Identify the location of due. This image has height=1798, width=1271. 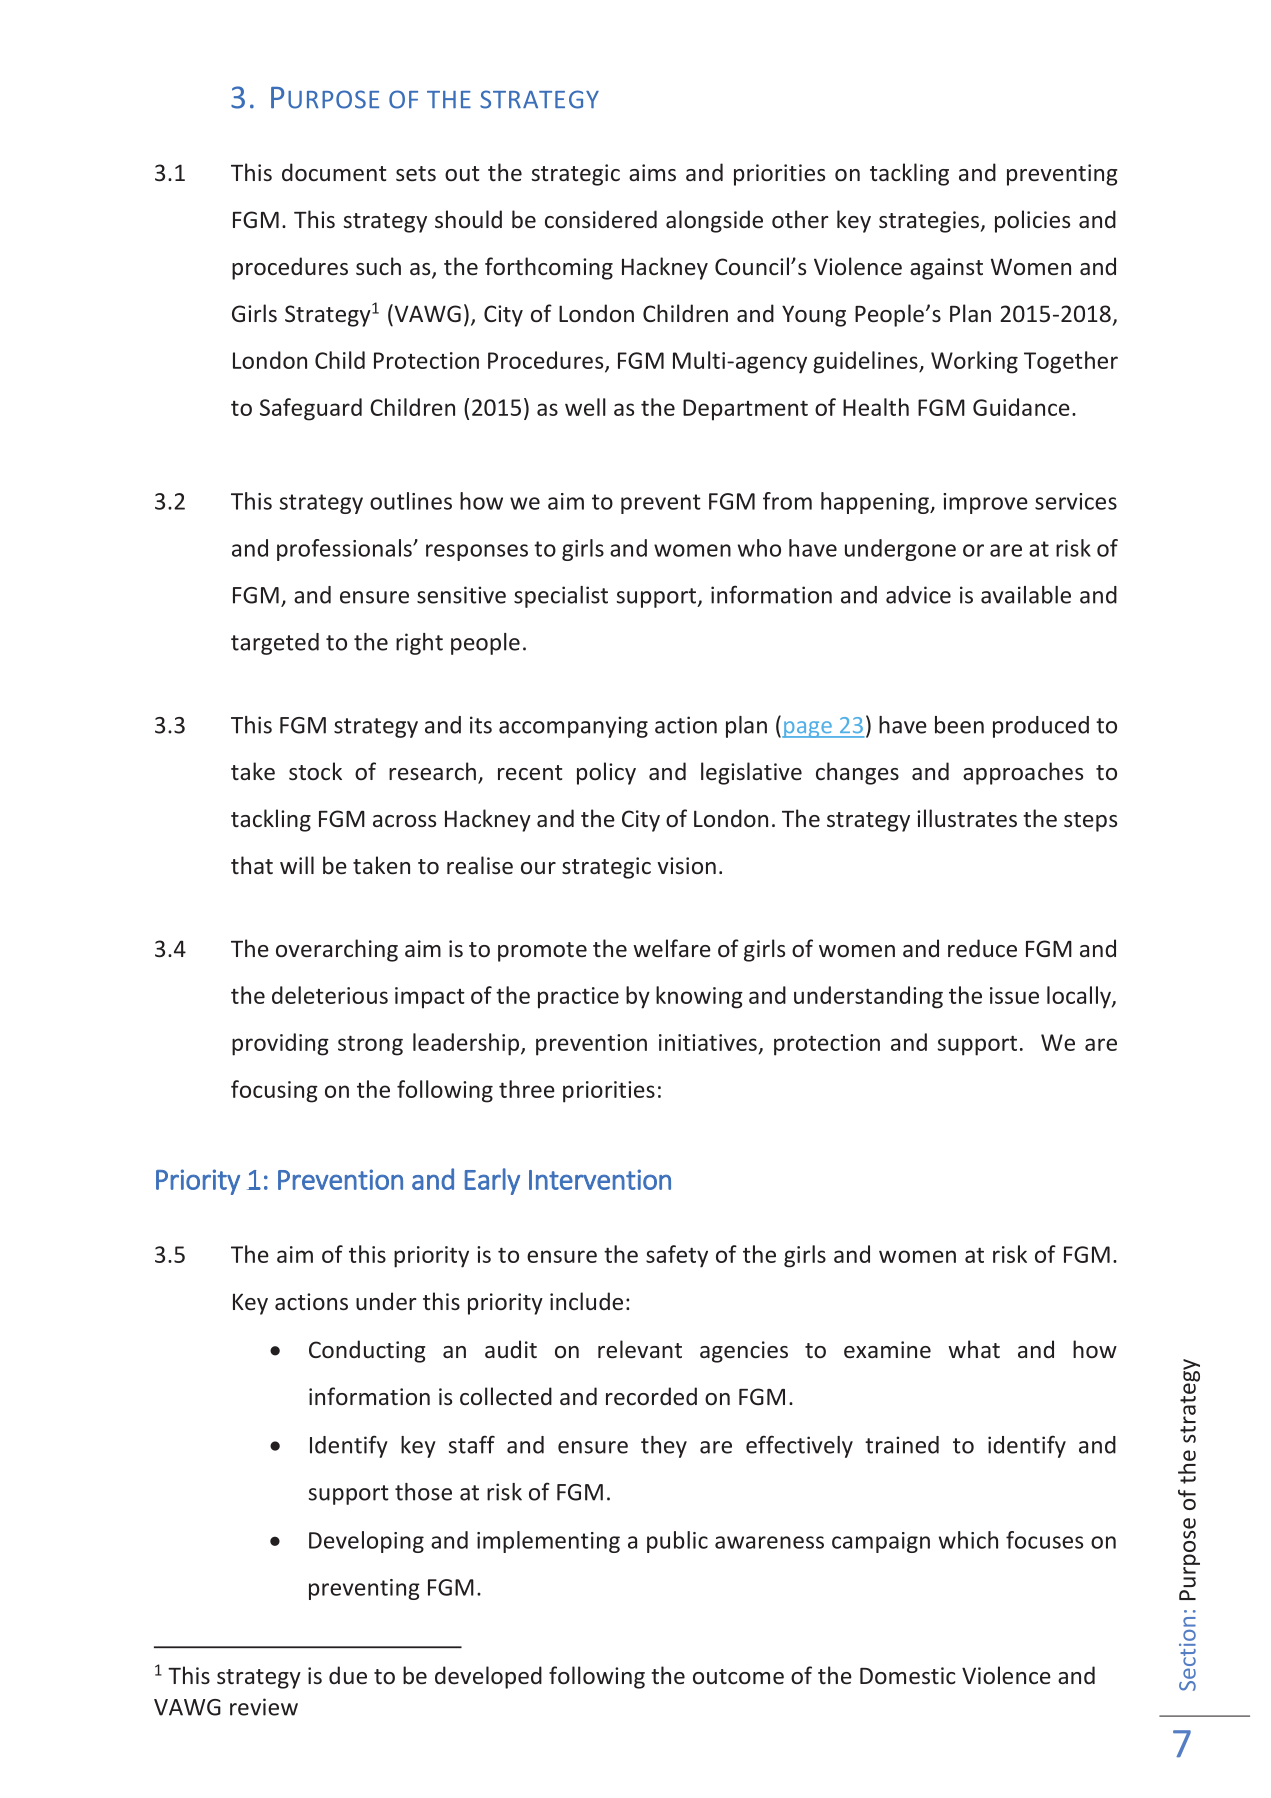
(348, 1675).
